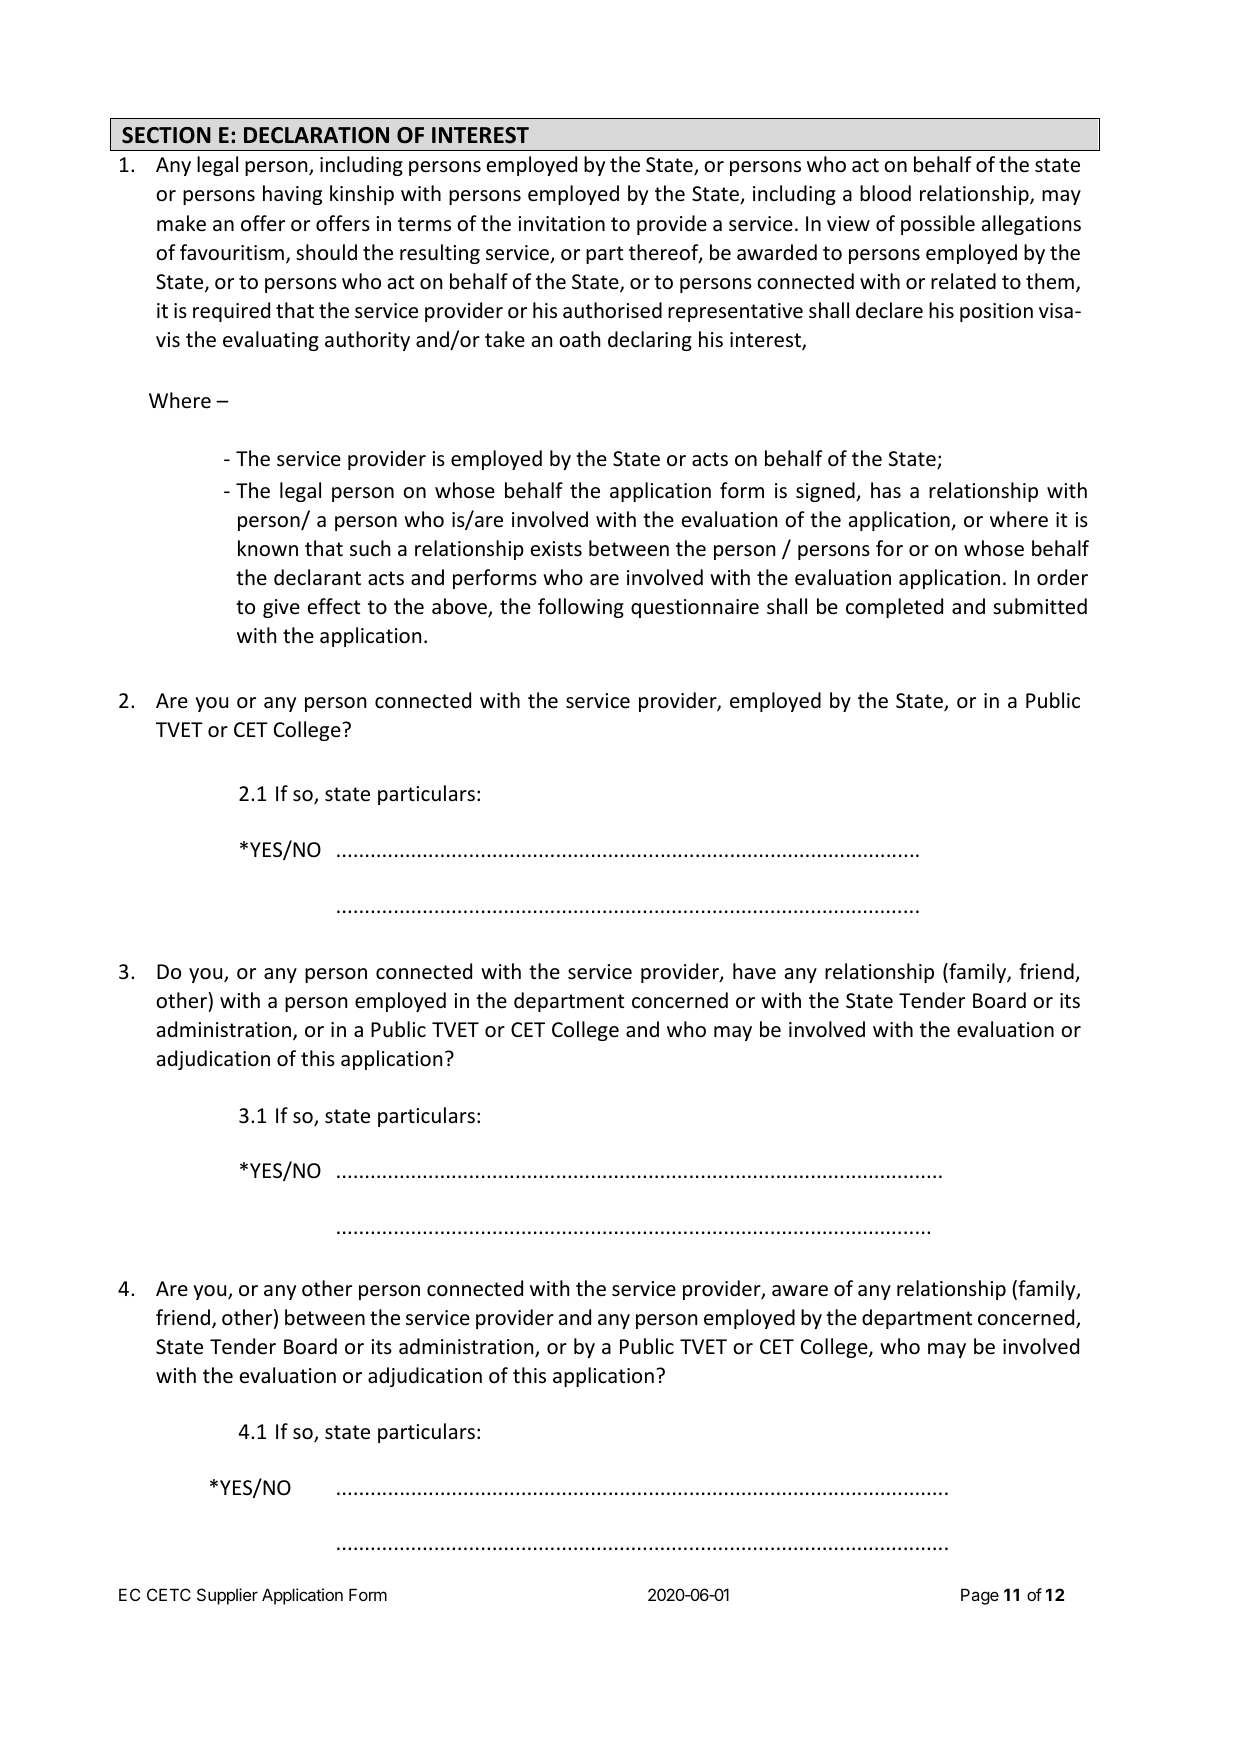 The width and height of the image is (1242, 1757). What do you see at coordinates (581, 608) in the image?
I see `following` at bounding box center [581, 608].
